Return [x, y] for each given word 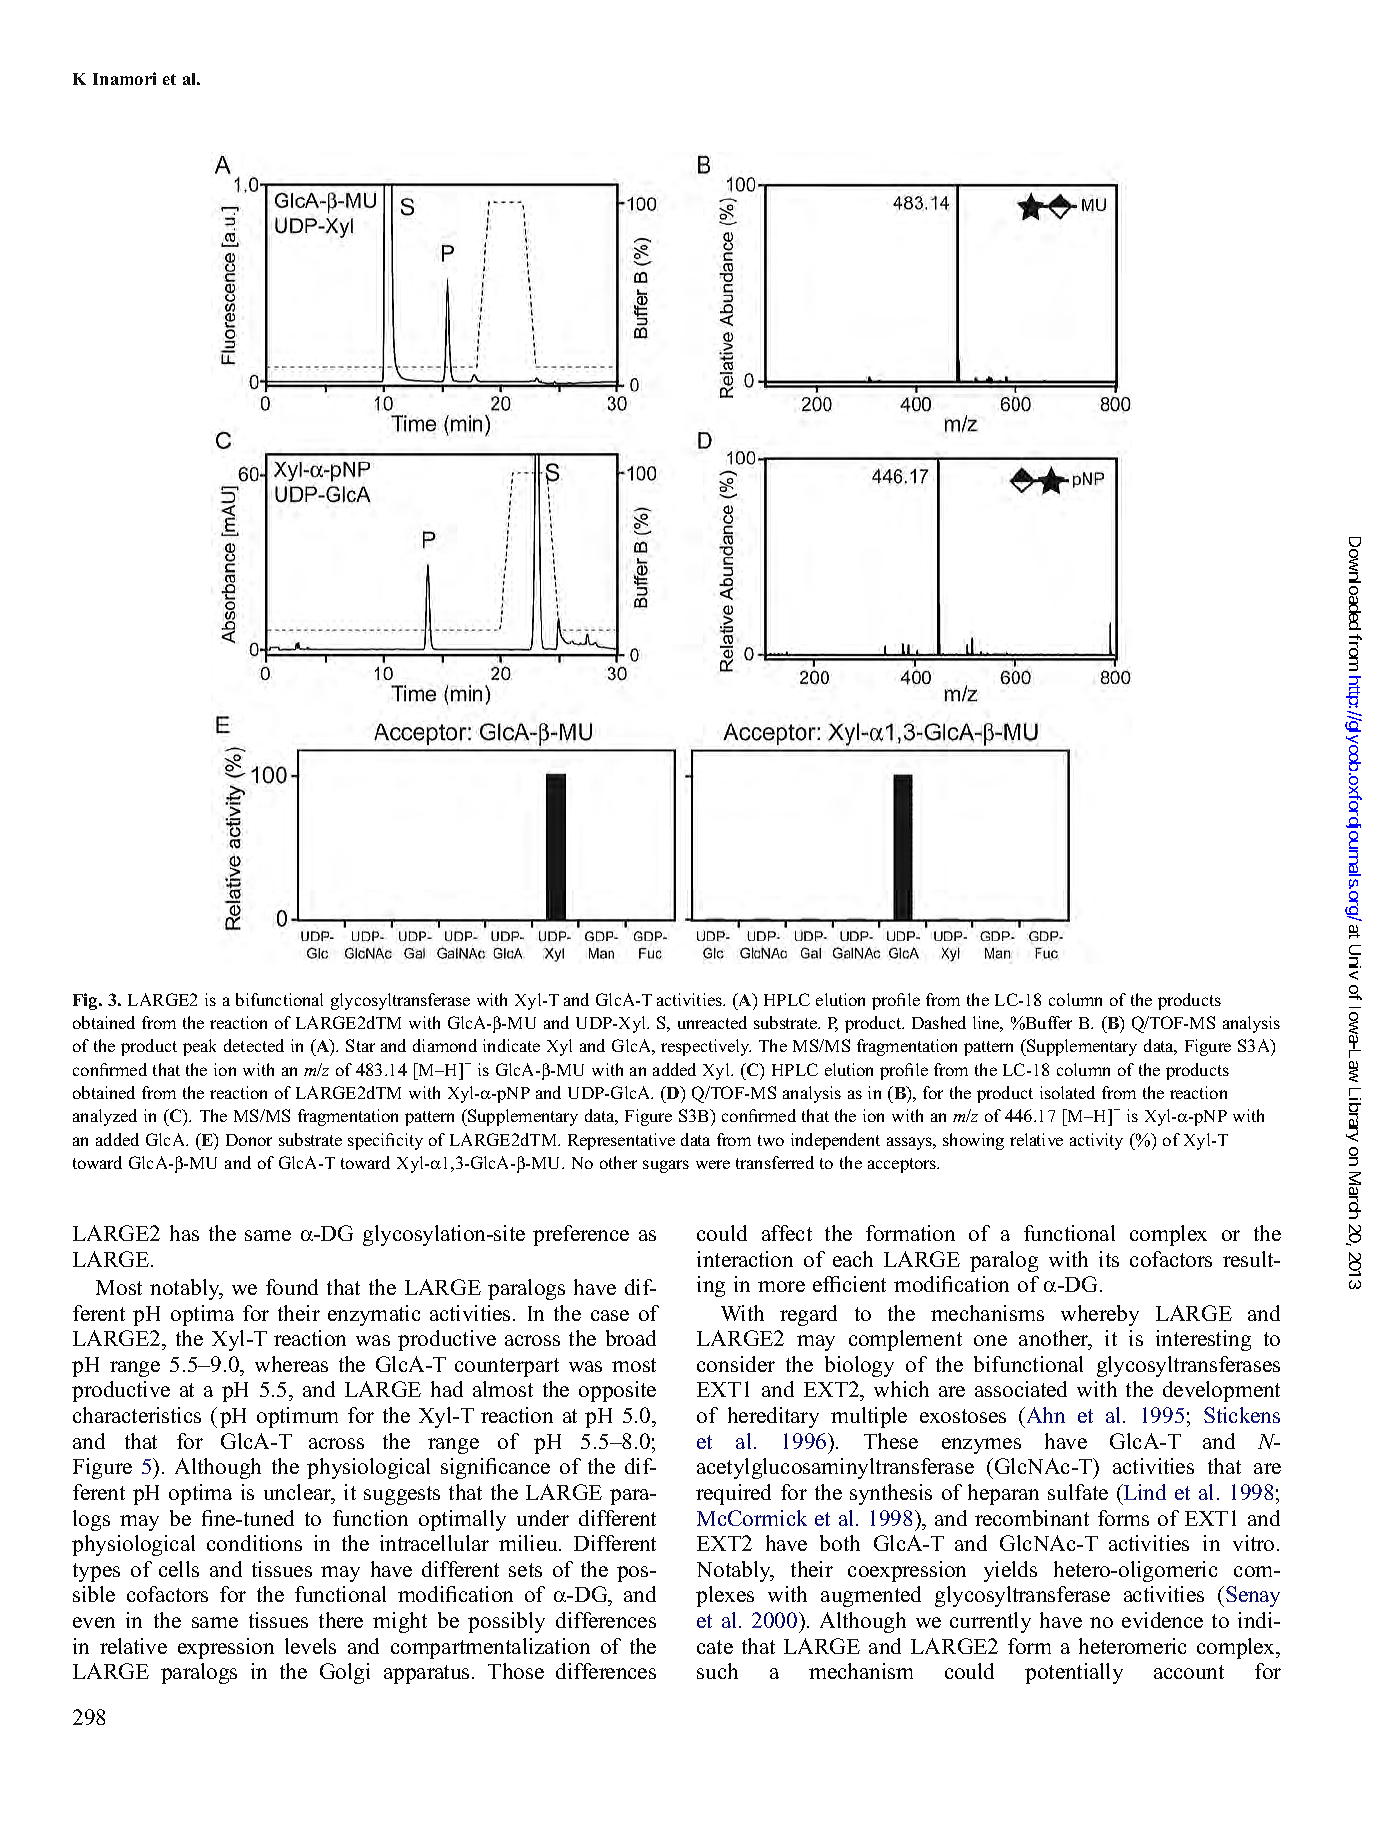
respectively [706, 1047]
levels [310, 1646]
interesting [1203, 1340]
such [717, 1671]
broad [631, 1338]
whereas [291, 1364]
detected [254, 1045]
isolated [1067, 1092]
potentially [1074, 1673]
